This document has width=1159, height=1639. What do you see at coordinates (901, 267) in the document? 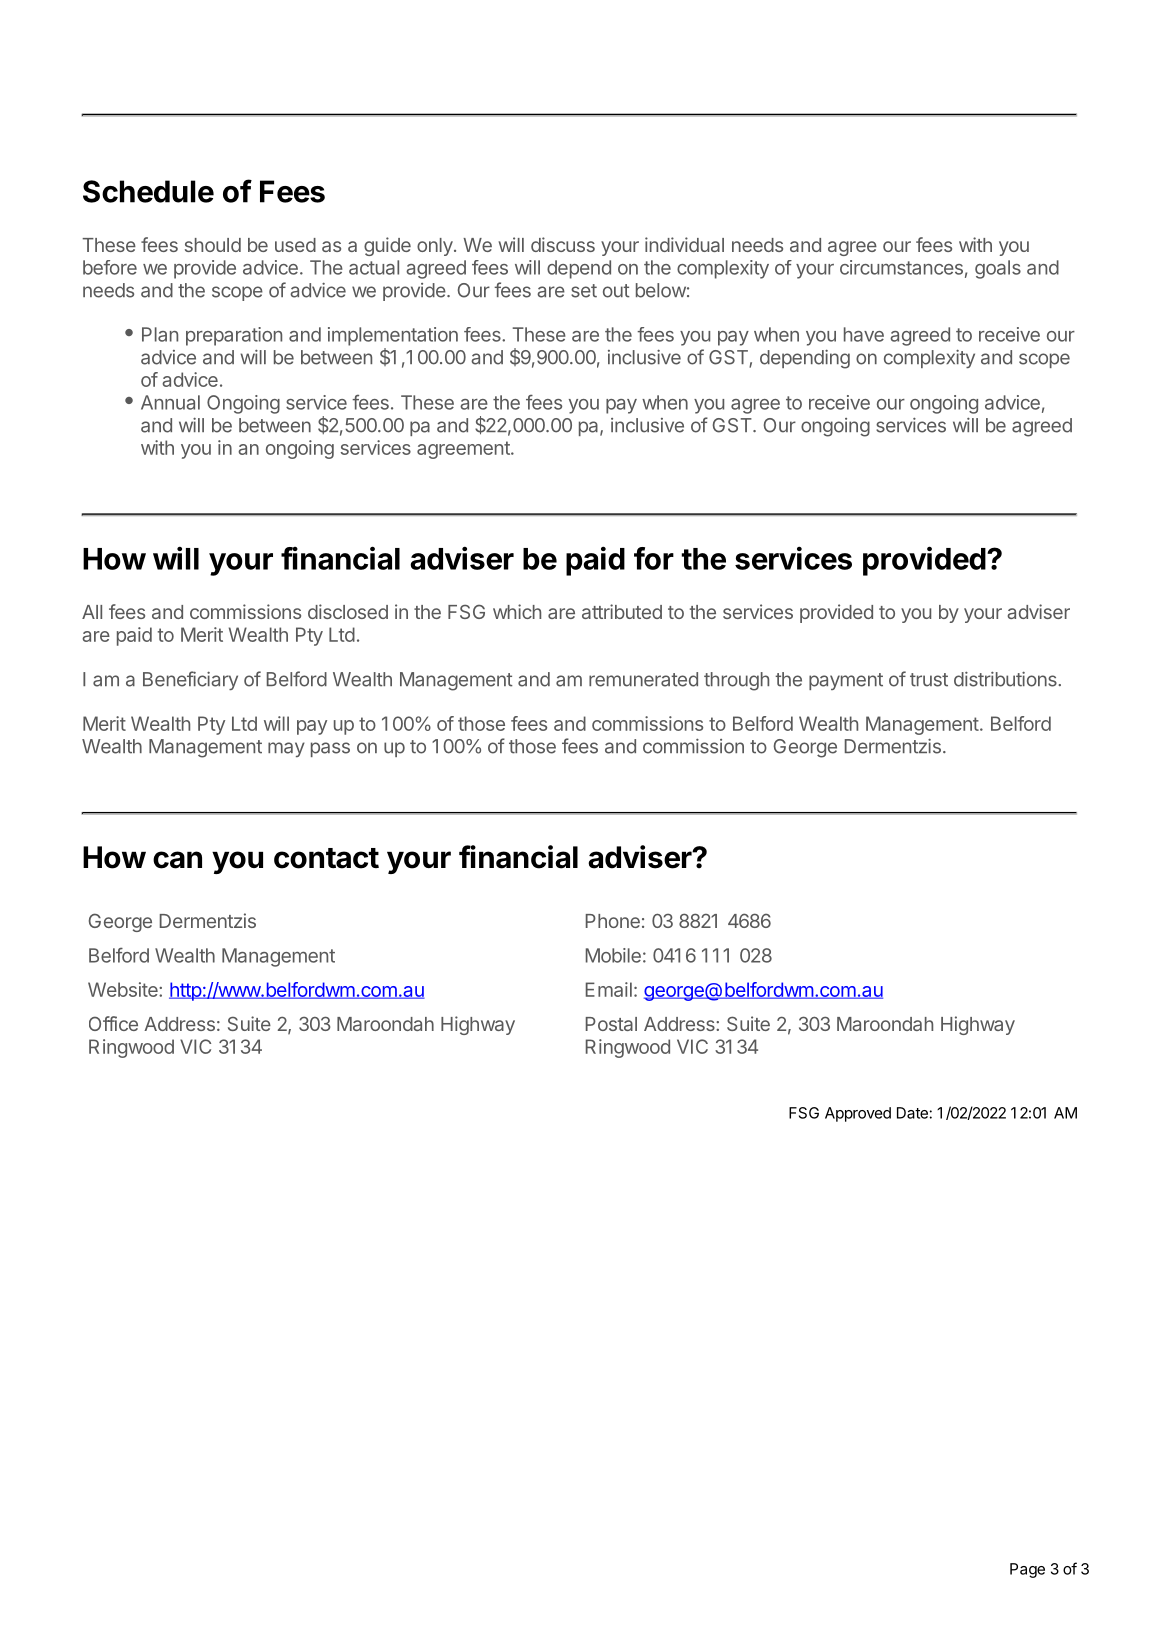
I see `circumstances` at bounding box center [901, 267].
